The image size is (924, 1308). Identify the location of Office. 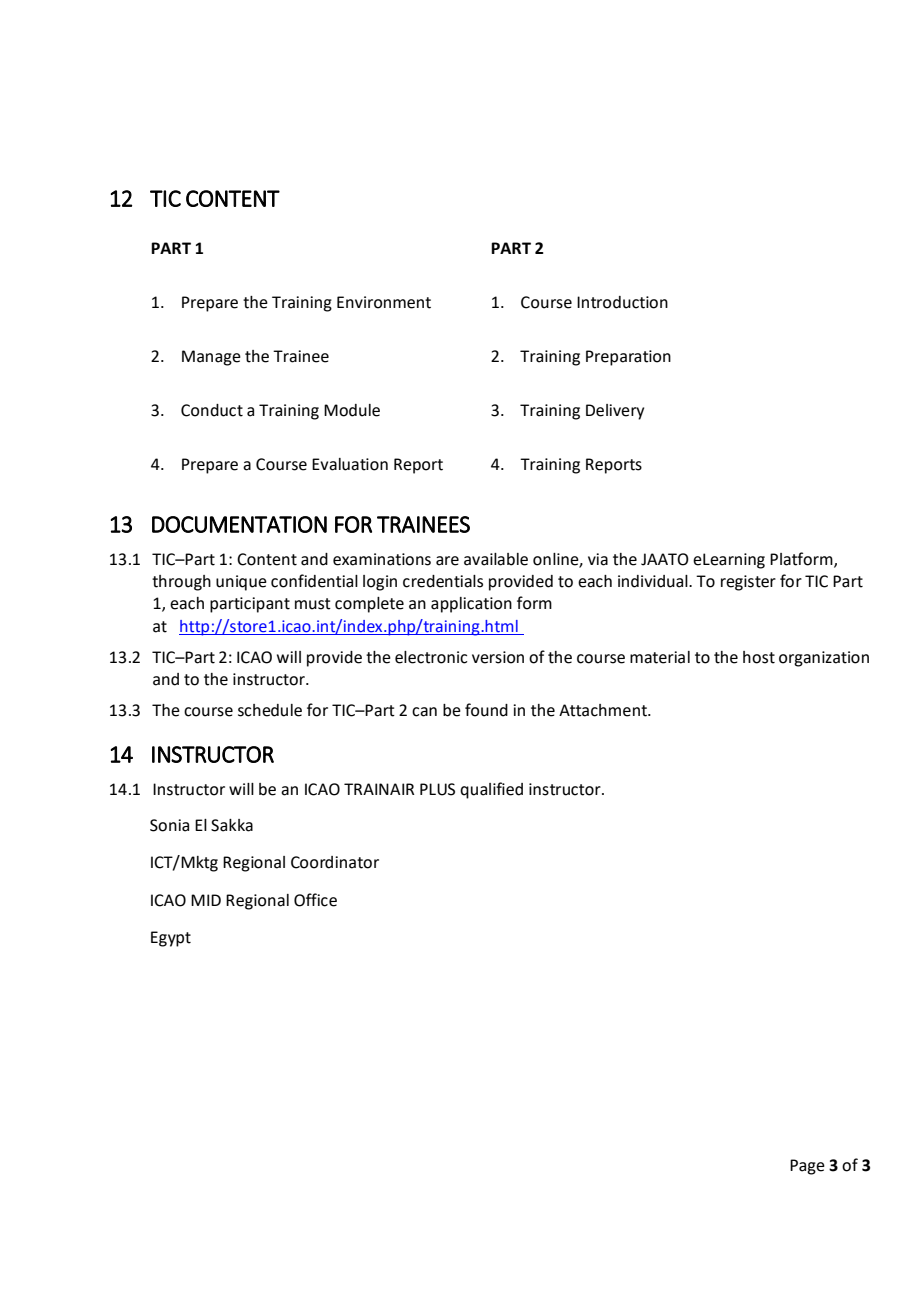
(315, 900).
